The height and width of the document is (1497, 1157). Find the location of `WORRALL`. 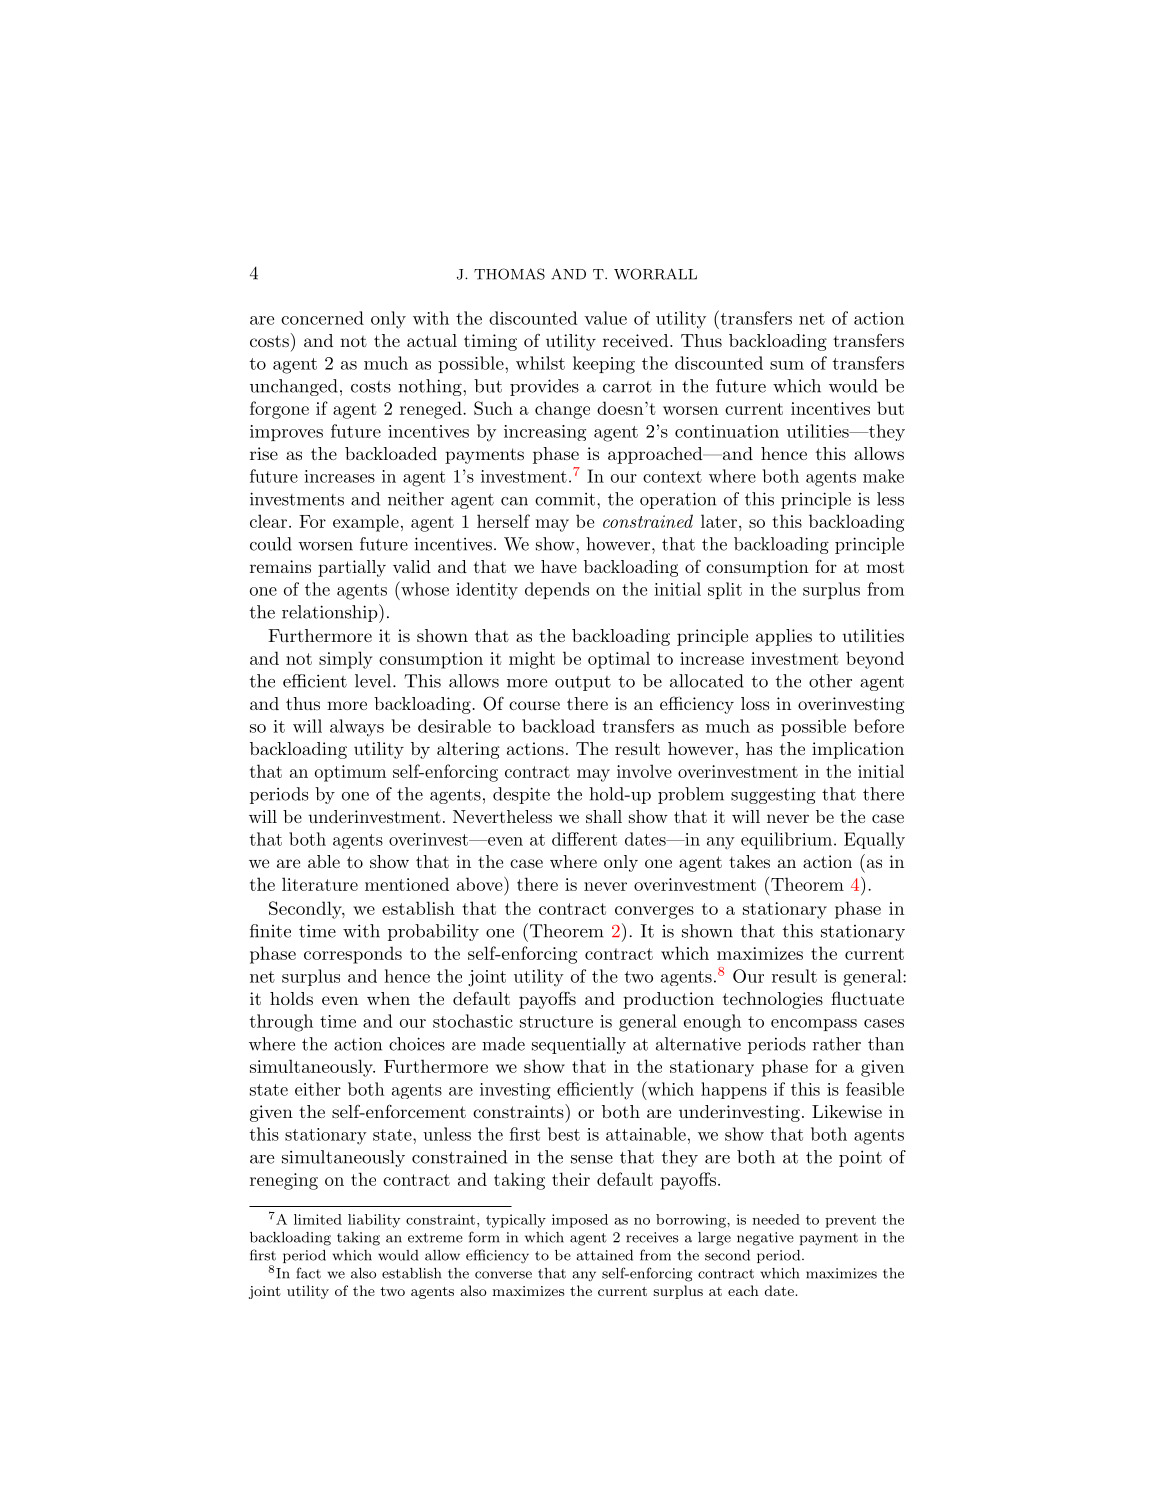

WORRALL is located at coordinates (655, 274).
